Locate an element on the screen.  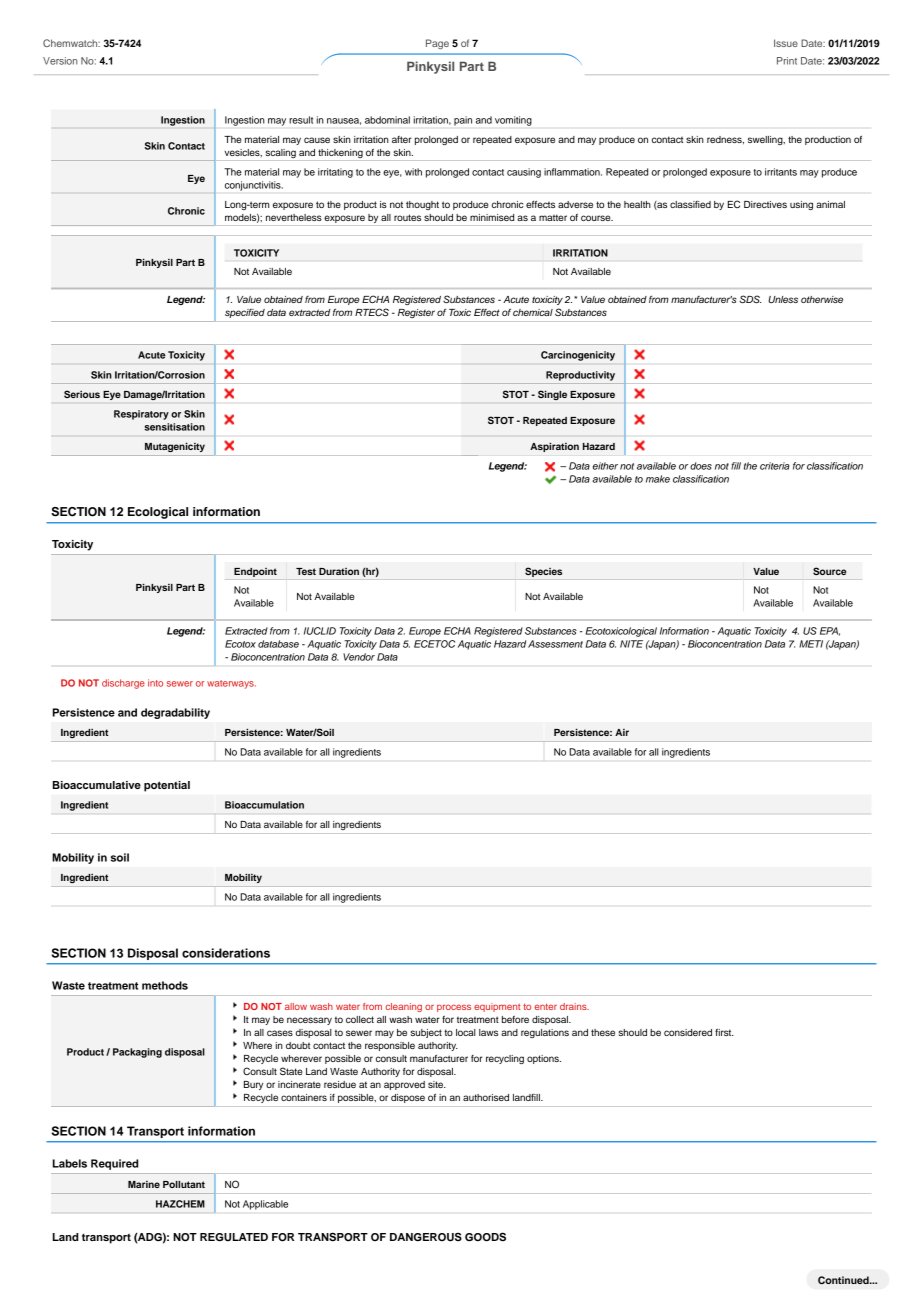
Print is located at coordinates (787, 61).
